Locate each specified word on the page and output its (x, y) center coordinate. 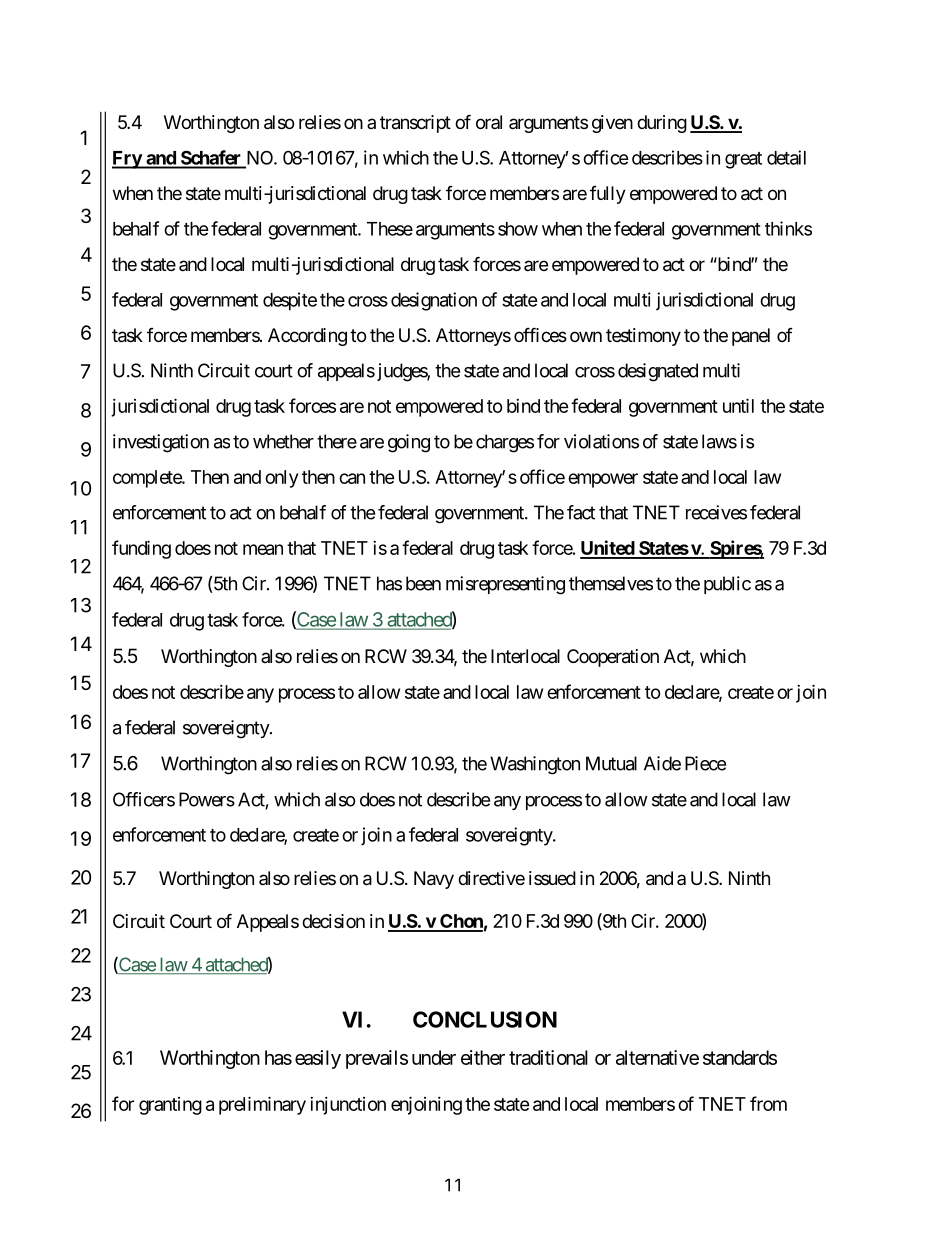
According (307, 337)
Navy (434, 880)
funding (141, 549)
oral (489, 122)
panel (751, 337)
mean (263, 549)
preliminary (262, 1105)
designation (434, 301)
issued (552, 878)
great (743, 160)
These (390, 229)
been (423, 583)
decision (333, 921)
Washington (535, 765)
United (608, 549)
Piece (705, 763)
